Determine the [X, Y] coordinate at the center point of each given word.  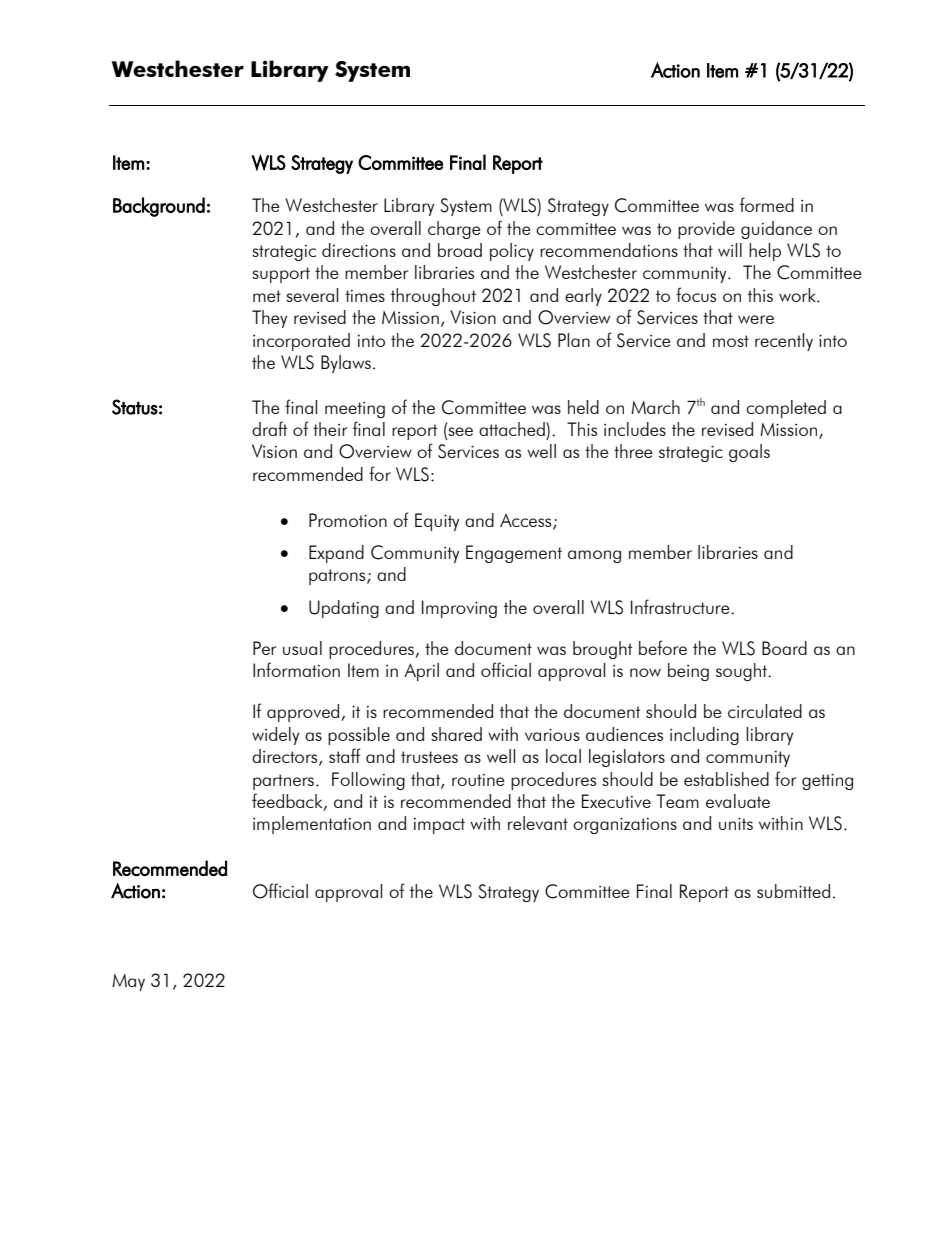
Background [159, 207]
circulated [765, 711]
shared [456, 734]
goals [749, 453]
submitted [793, 891]
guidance [776, 230]
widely [275, 736]
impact [439, 826]
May [128, 982]
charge [454, 230]
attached [513, 429]
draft [269, 428]
